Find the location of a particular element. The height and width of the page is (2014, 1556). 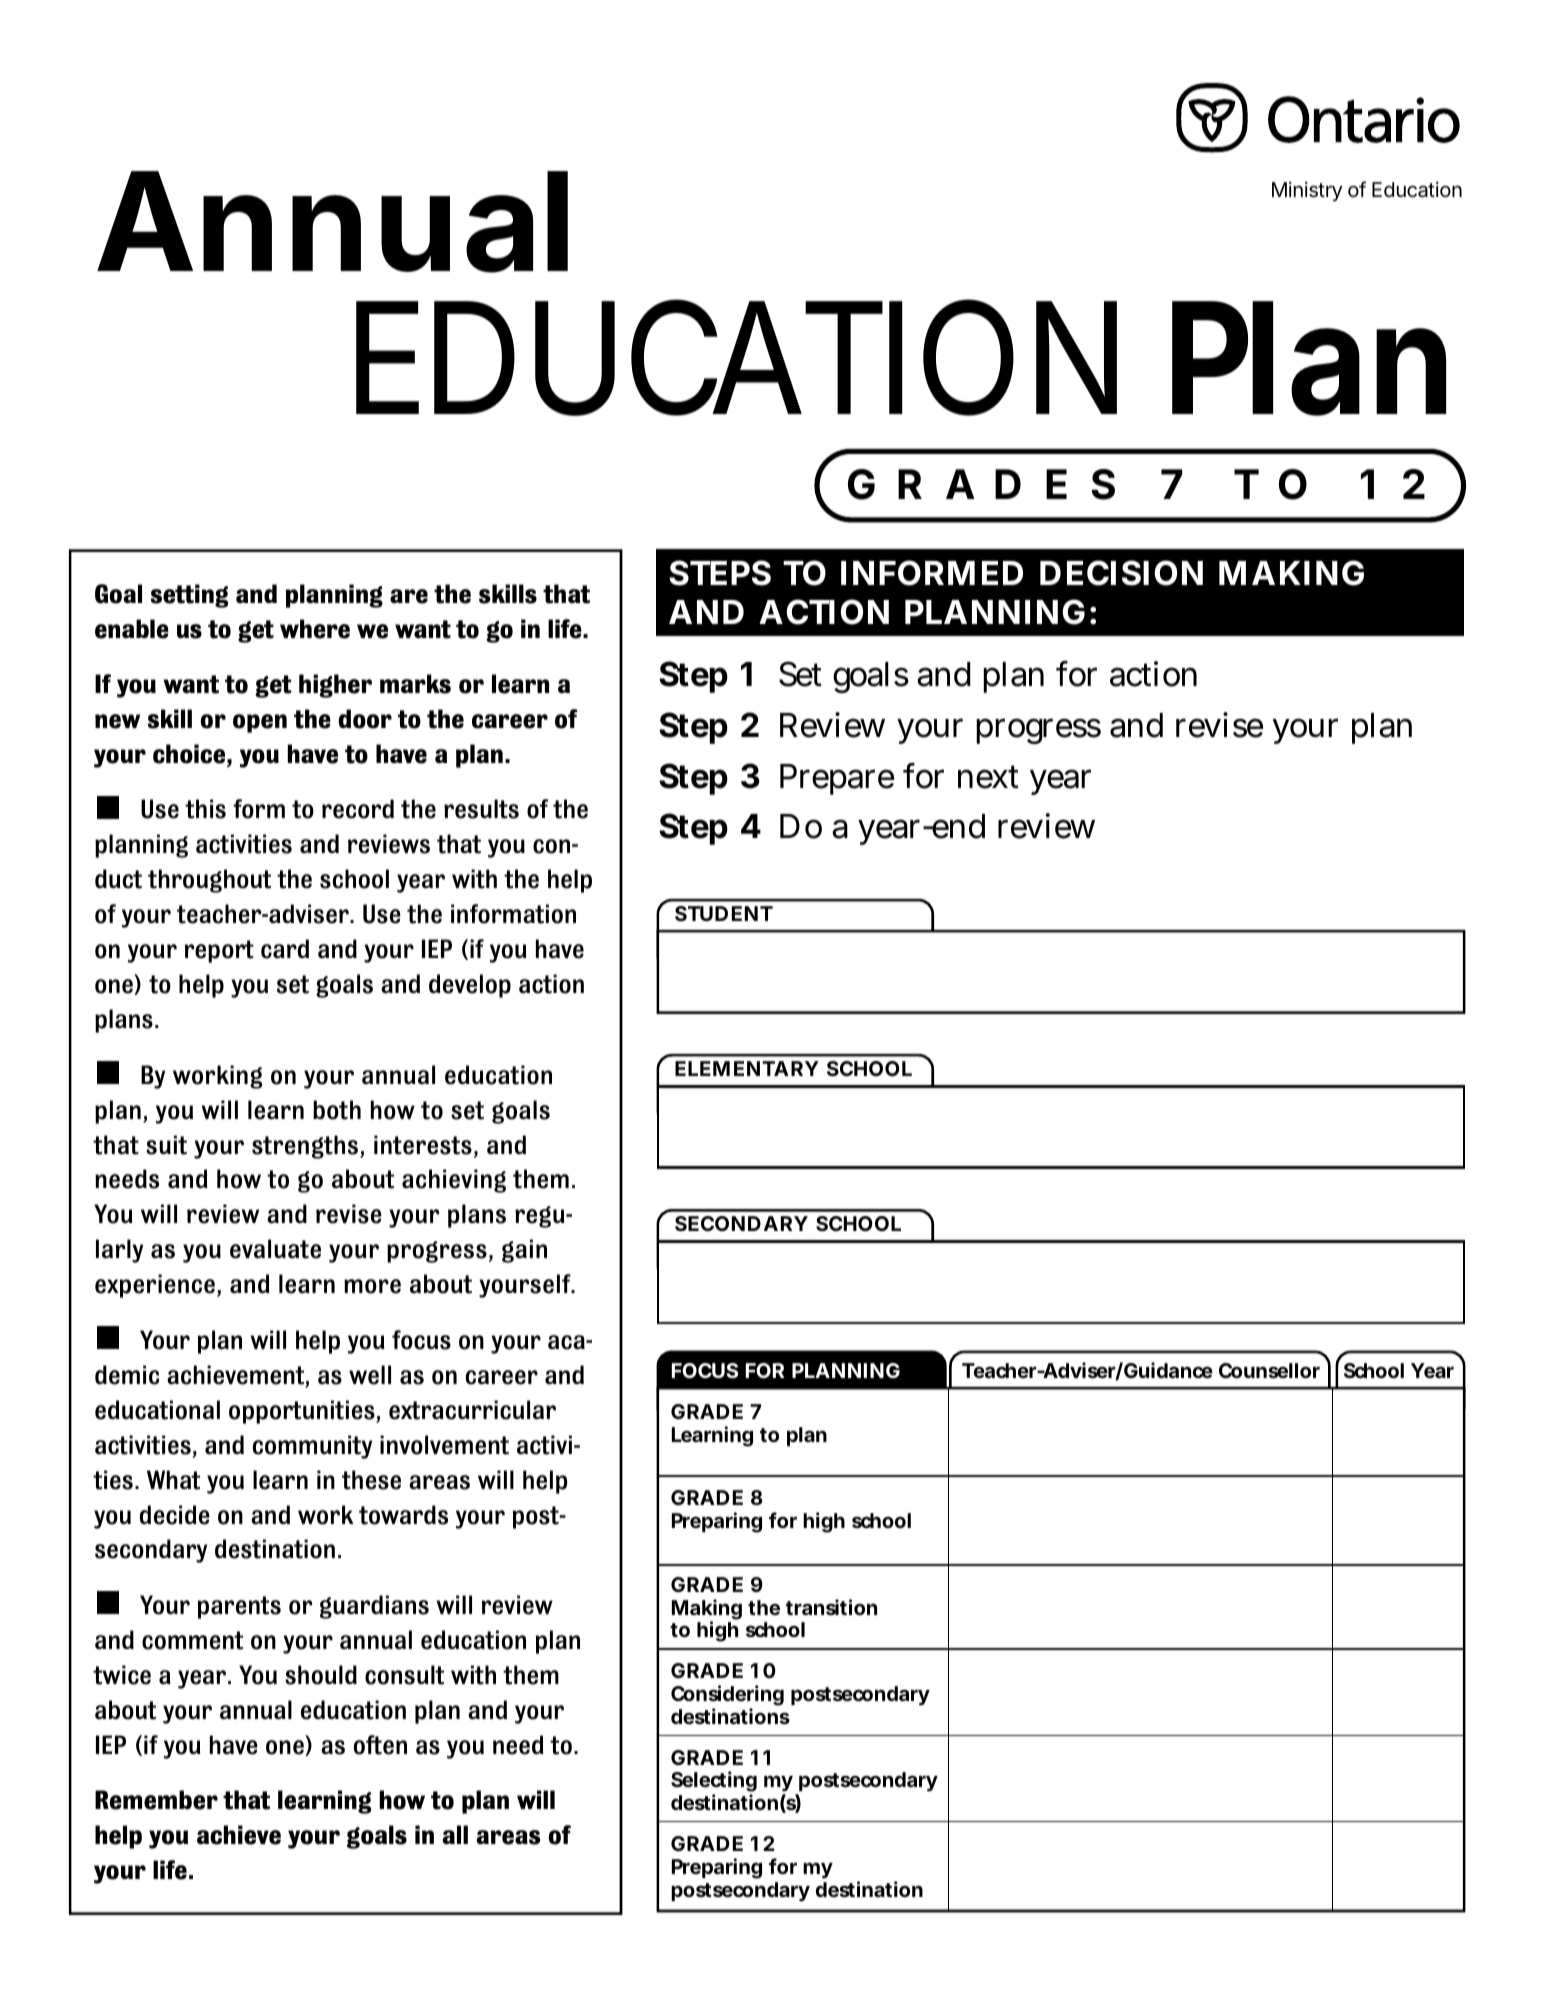

community is located at coordinates (312, 1447).
